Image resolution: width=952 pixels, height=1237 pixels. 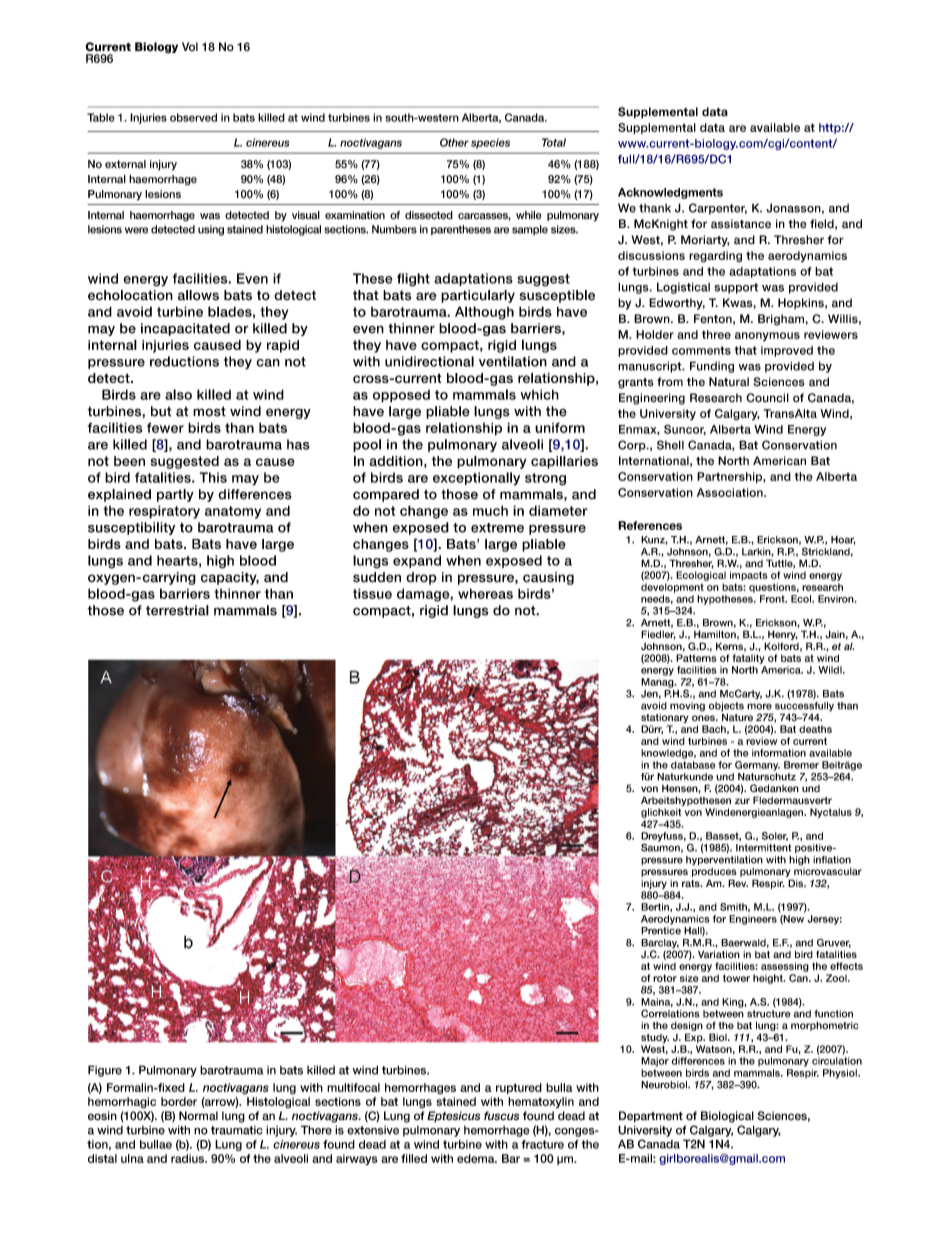 What do you see at coordinates (190, 46) in the screenshot?
I see `Vol` at bounding box center [190, 46].
